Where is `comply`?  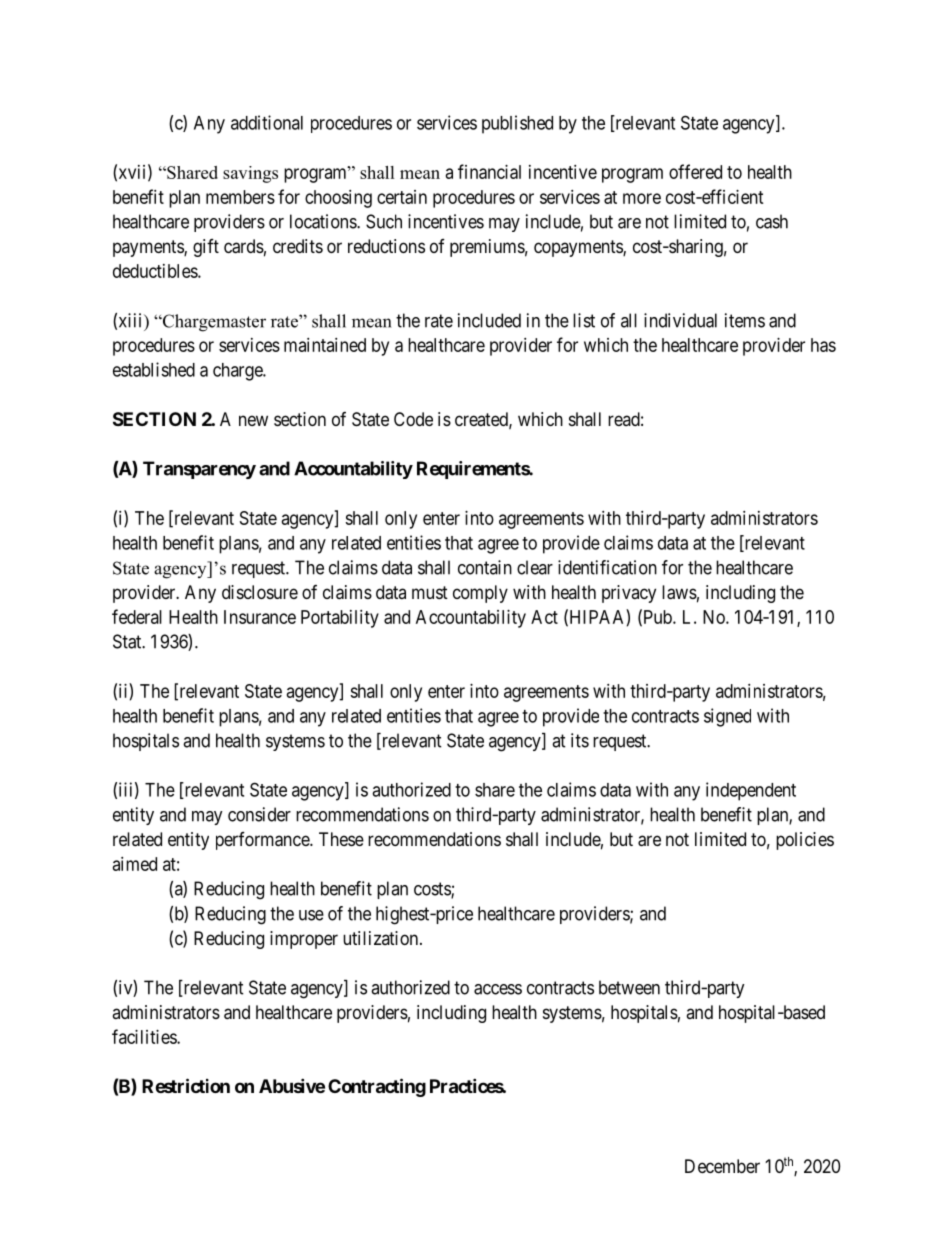 comply is located at coordinates (480, 594).
